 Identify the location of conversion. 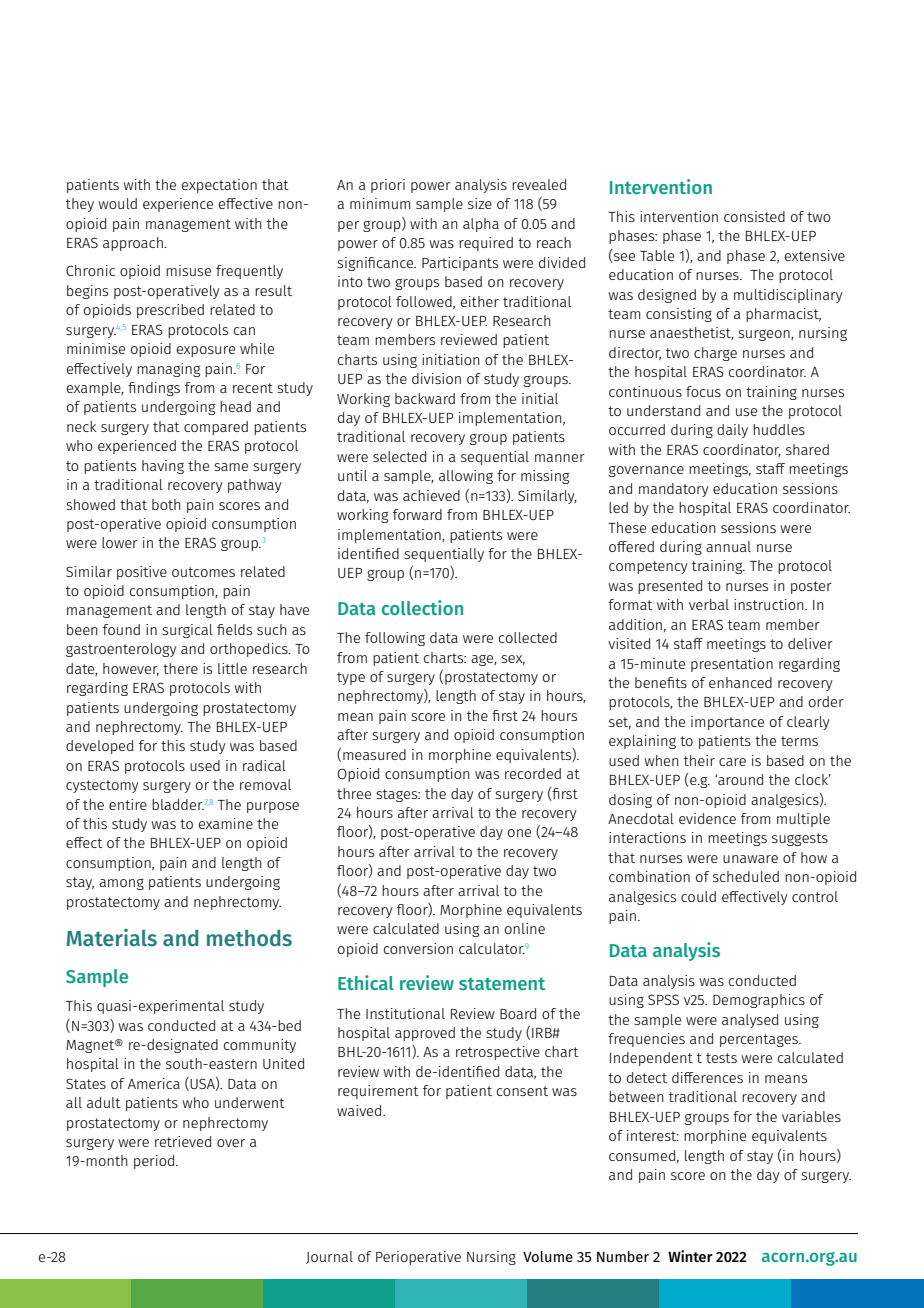
(418, 948).
